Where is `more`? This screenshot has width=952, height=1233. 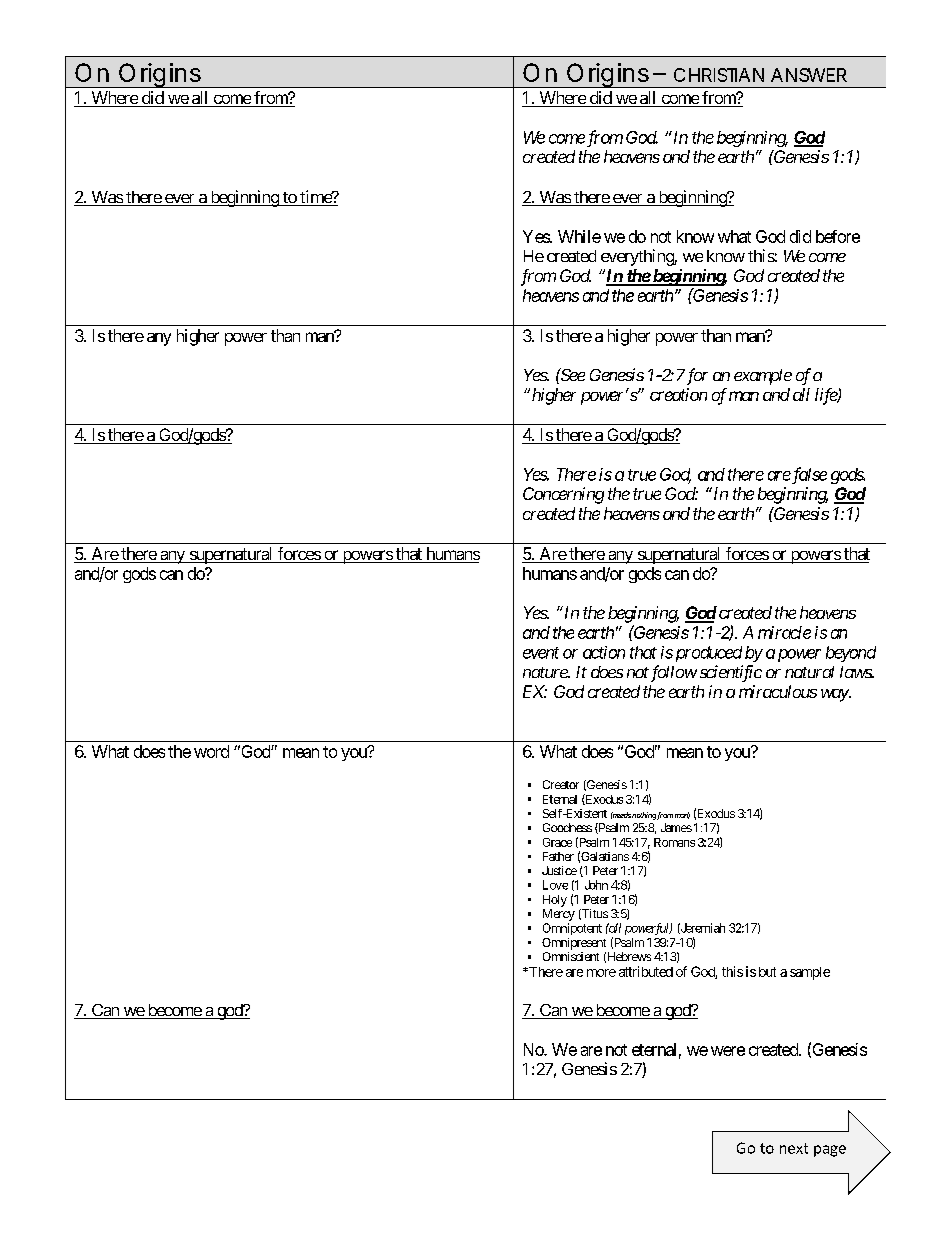 more is located at coordinates (601, 973).
